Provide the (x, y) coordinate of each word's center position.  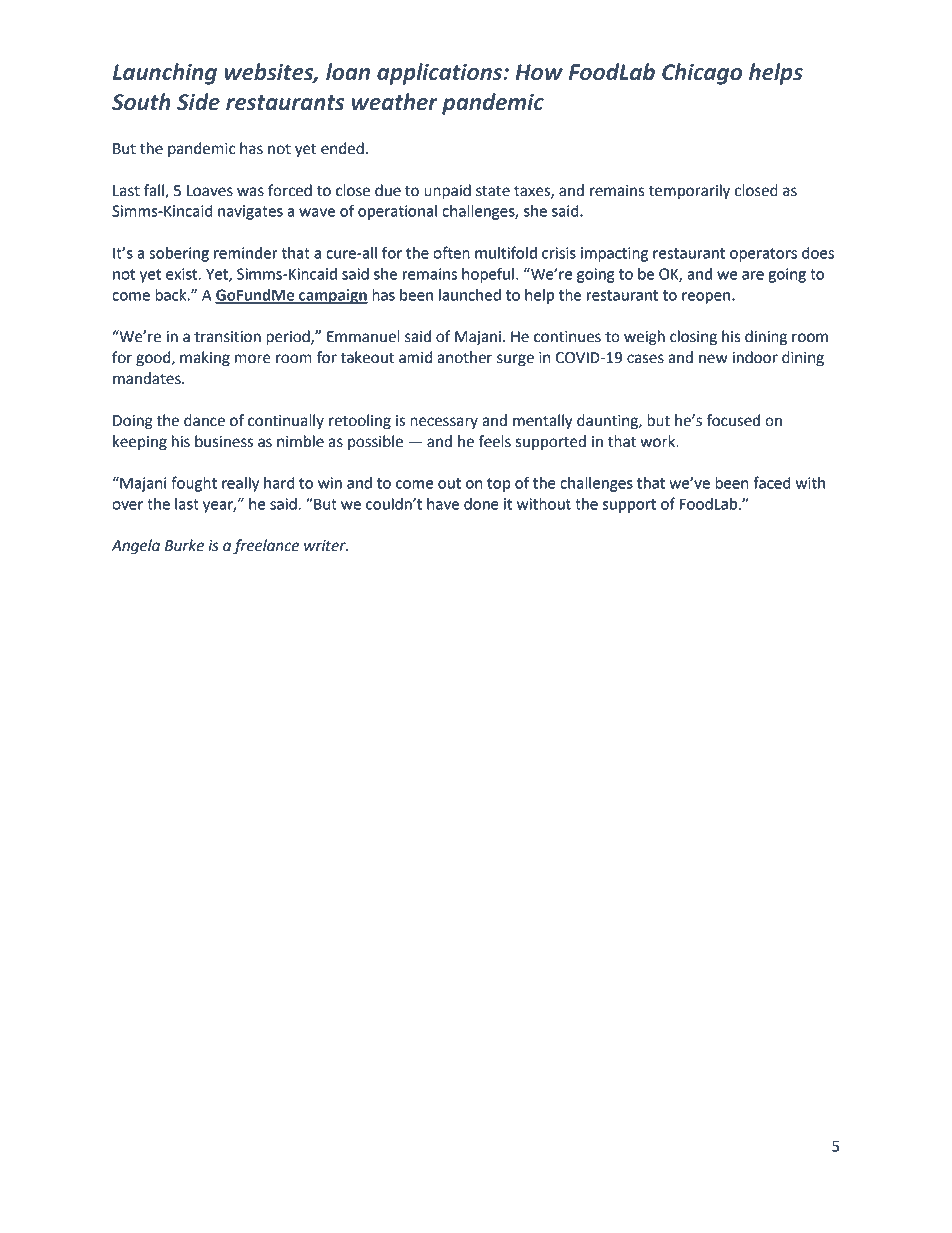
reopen (707, 298)
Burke (184, 545)
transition (227, 337)
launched (470, 295)
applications (441, 74)
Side (198, 102)
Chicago (702, 74)
